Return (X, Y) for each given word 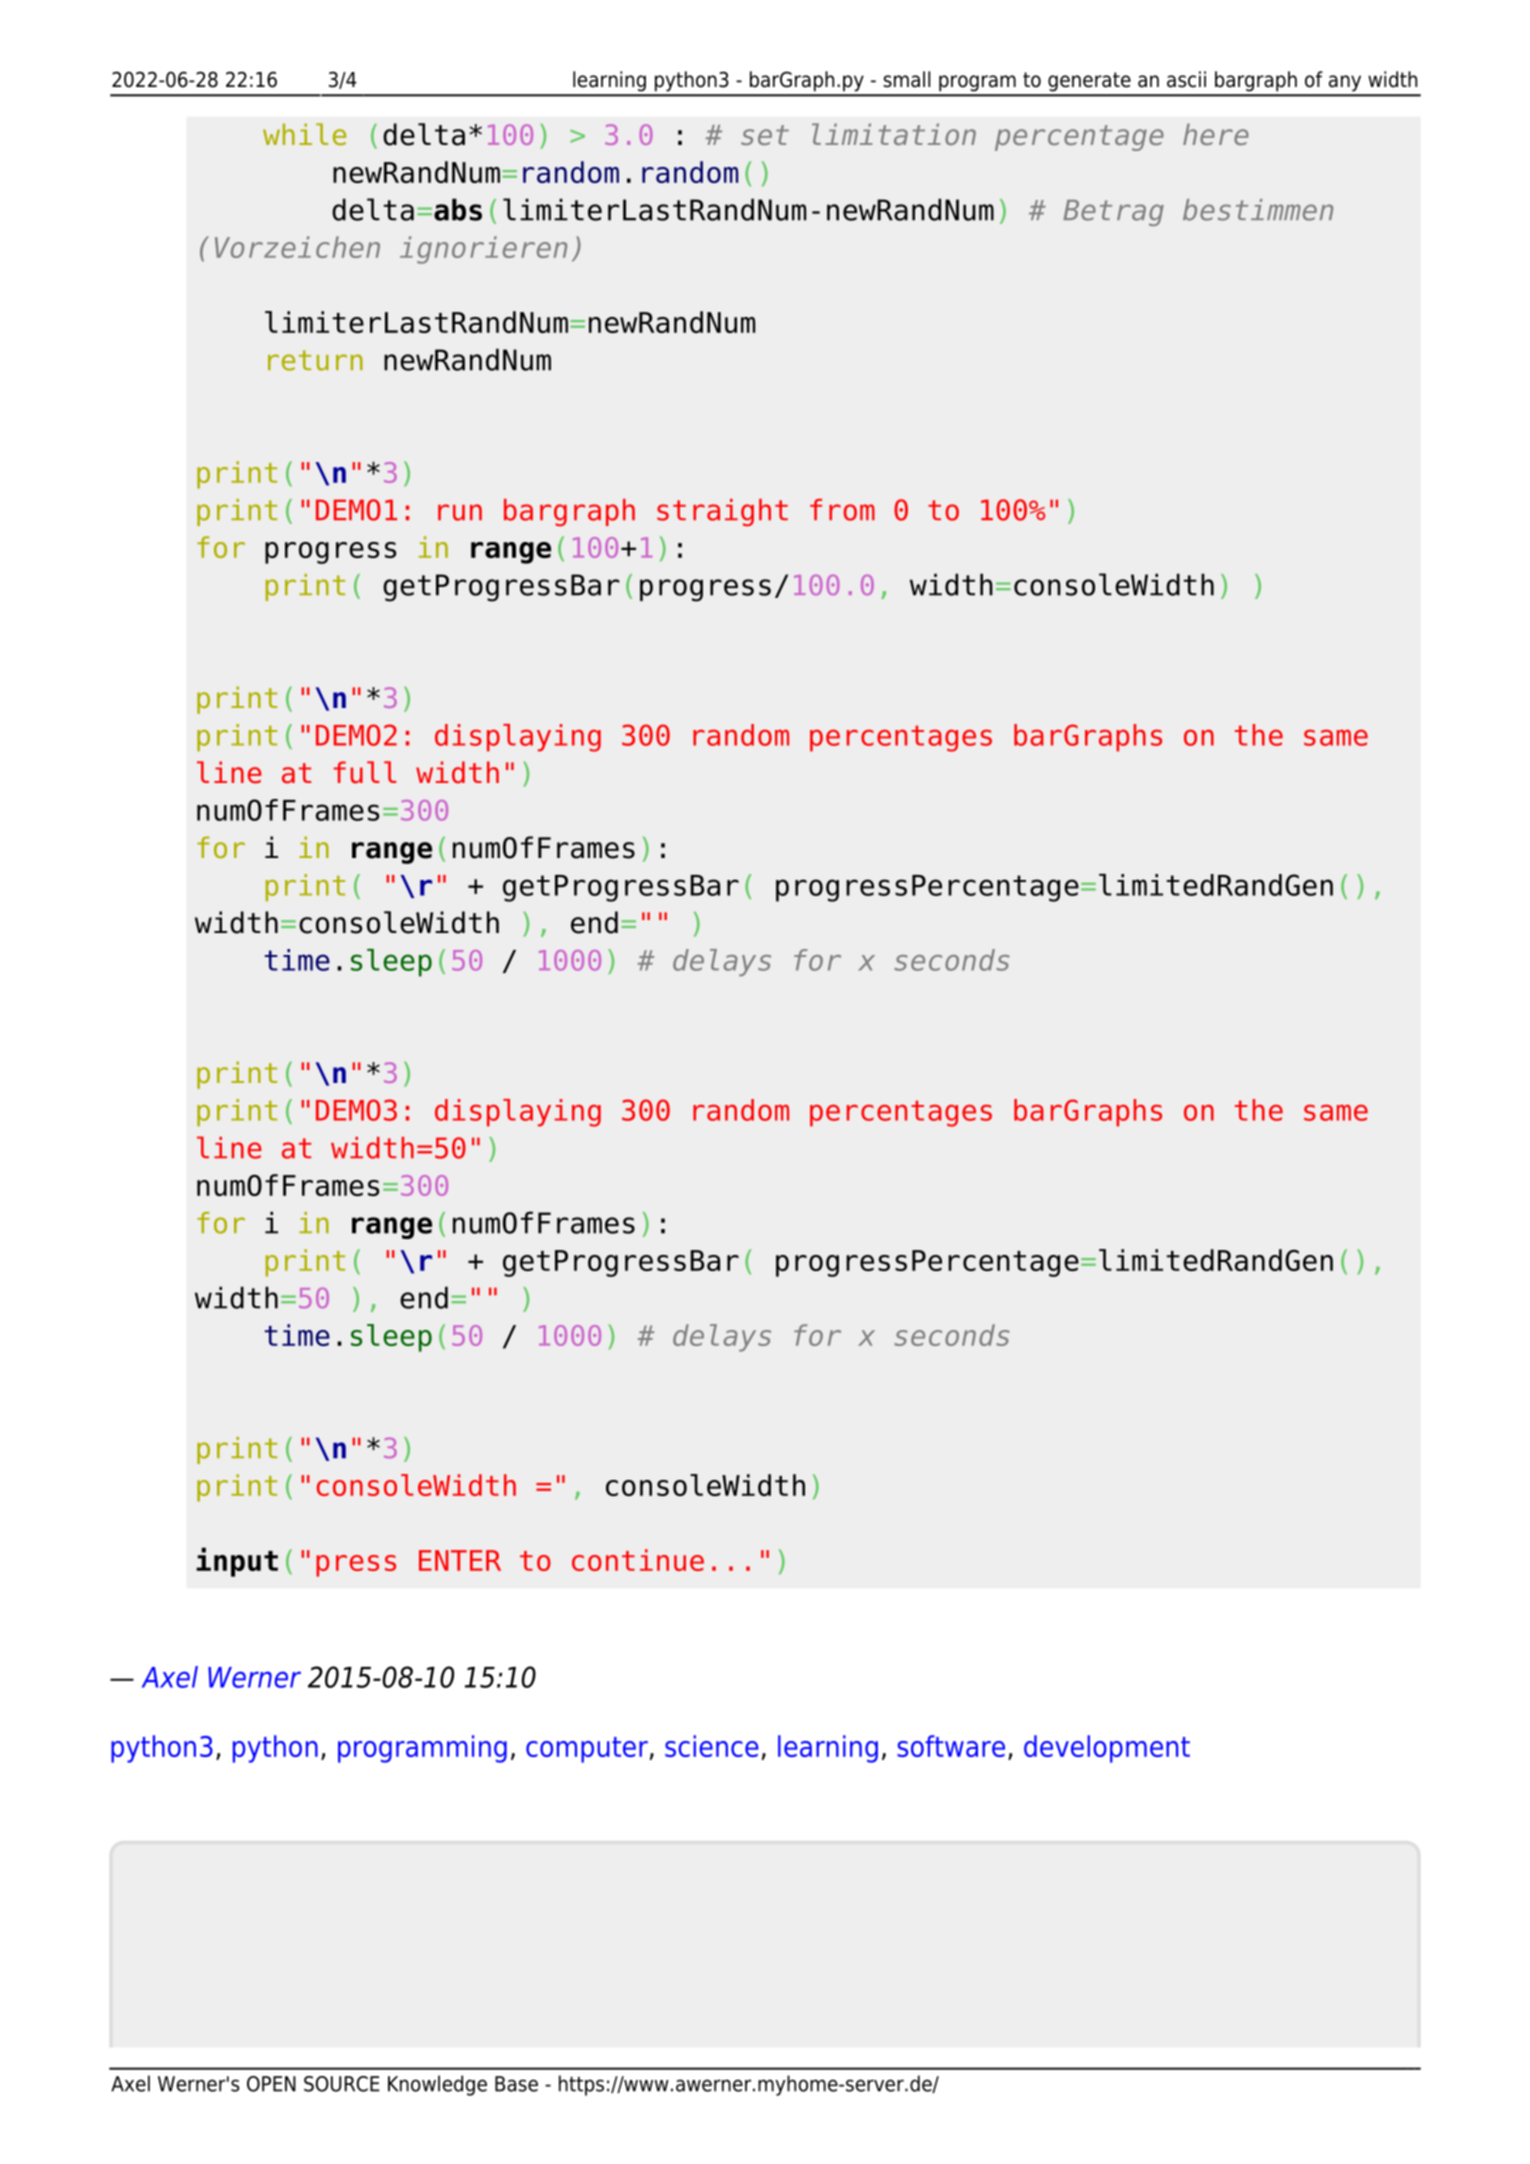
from (842, 510)
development (1107, 1749)
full (364, 772)
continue (638, 1560)
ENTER (460, 1560)
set (765, 135)
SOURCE (342, 2084)
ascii (1186, 79)
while (304, 134)
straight (722, 512)
